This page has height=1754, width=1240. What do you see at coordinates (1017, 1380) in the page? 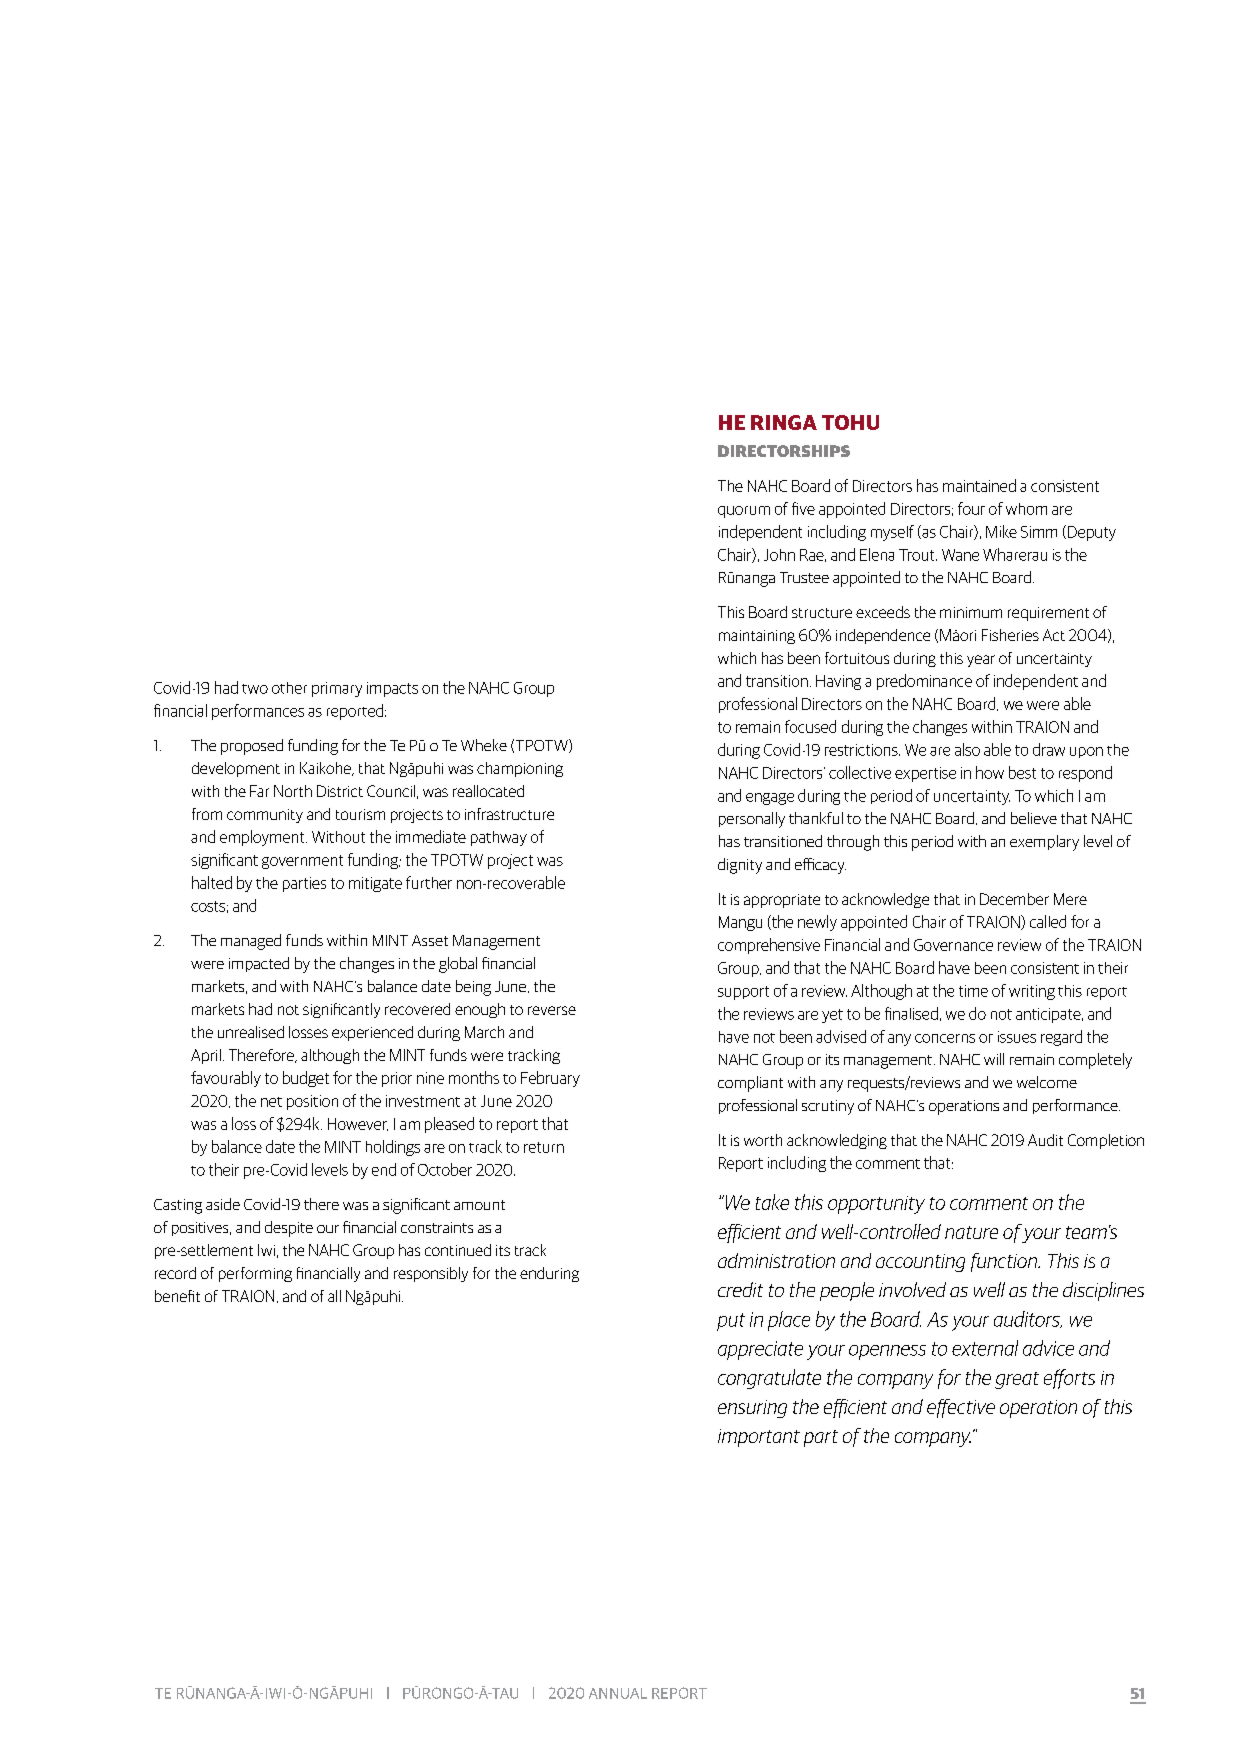
I see `great` at bounding box center [1017, 1380].
